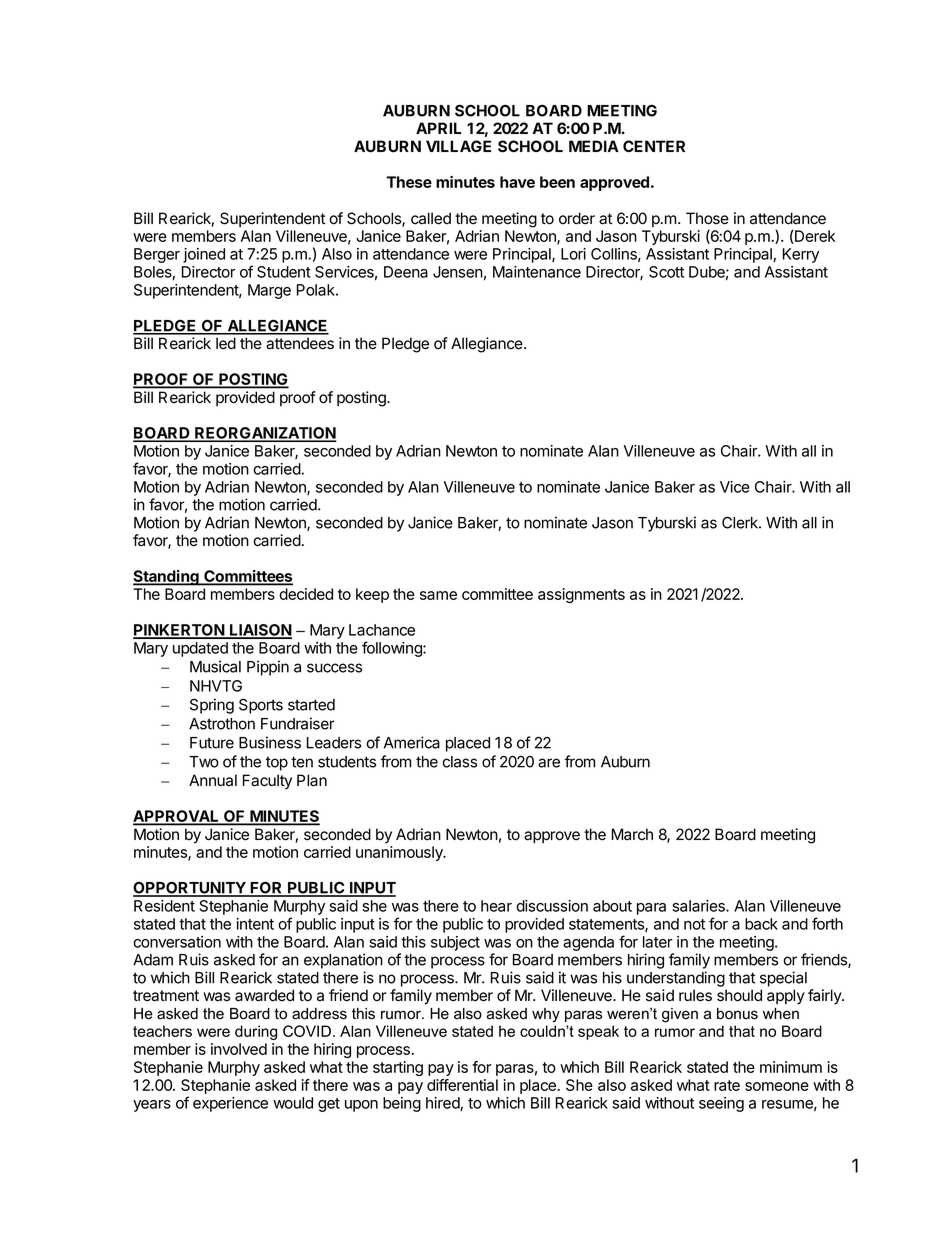 This document has width=952, height=1233. Describe the element at coordinates (496, 906) in the document. I see `hear` at that location.
